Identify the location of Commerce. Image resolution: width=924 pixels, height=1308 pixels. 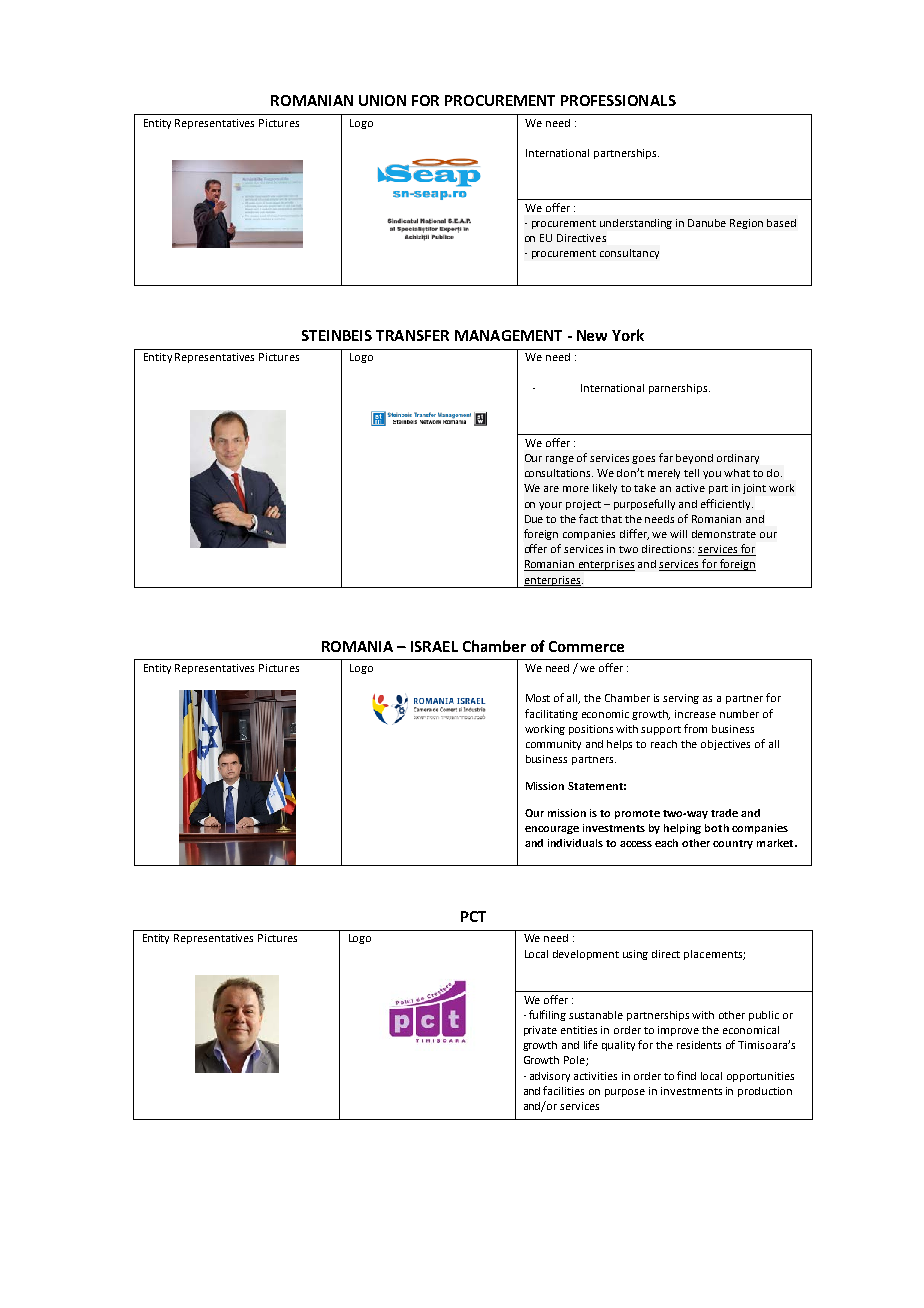
(586, 646).
